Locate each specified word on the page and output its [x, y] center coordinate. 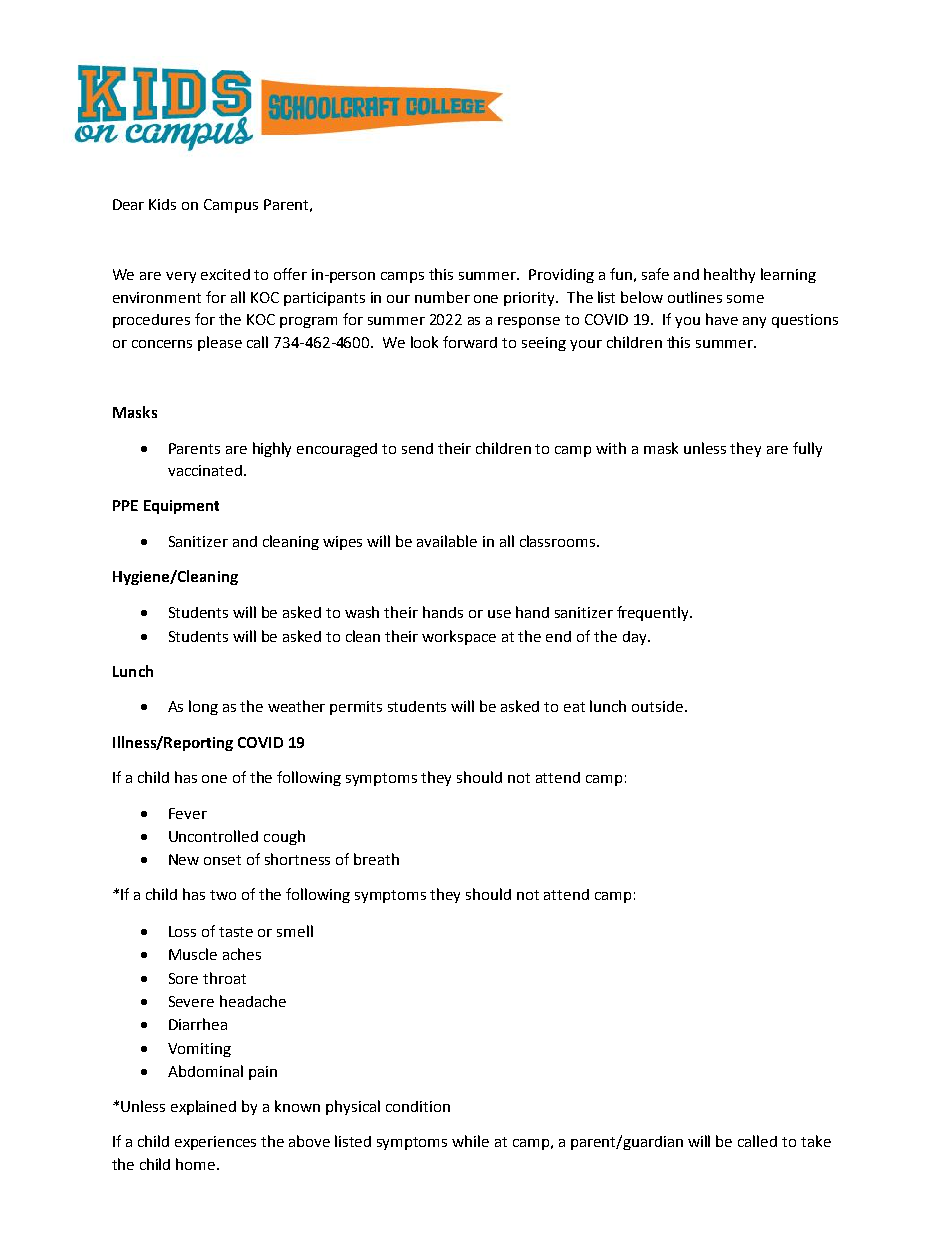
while [470, 1141]
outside [659, 706]
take [816, 1141]
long [203, 707]
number [442, 297]
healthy [729, 275]
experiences [215, 1143]
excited [225, 274]
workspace [459, 637]
